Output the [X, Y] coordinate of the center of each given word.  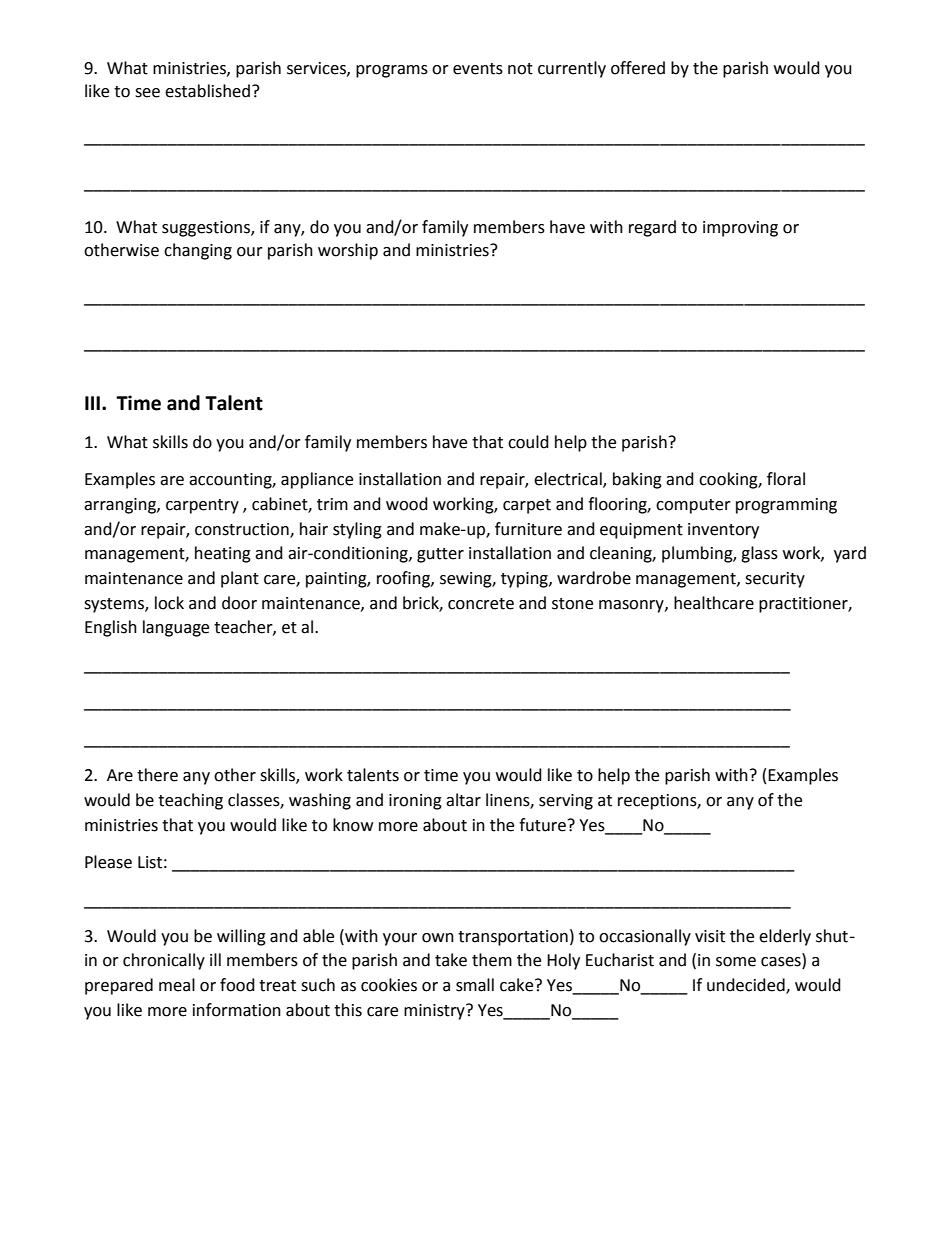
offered [638, 68]
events [478, 69]
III [92, 403]
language [176, 628]
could [528, 442]
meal [177, 985]
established [207, 91]
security [775, 580]
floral [786, 479]
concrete [481, 604]
